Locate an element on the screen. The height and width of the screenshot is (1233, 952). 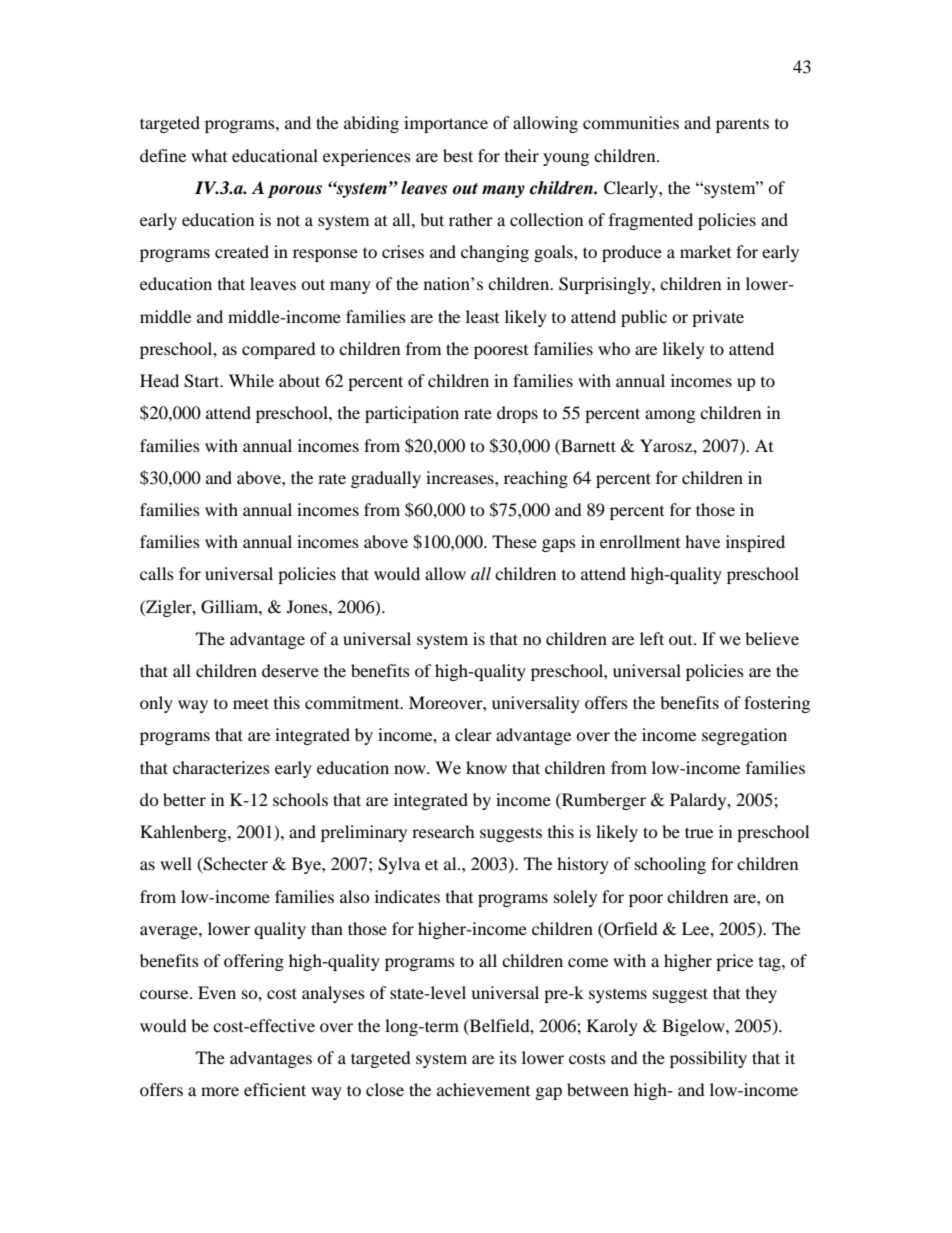
Jones is located at coordinates (308, 606).
